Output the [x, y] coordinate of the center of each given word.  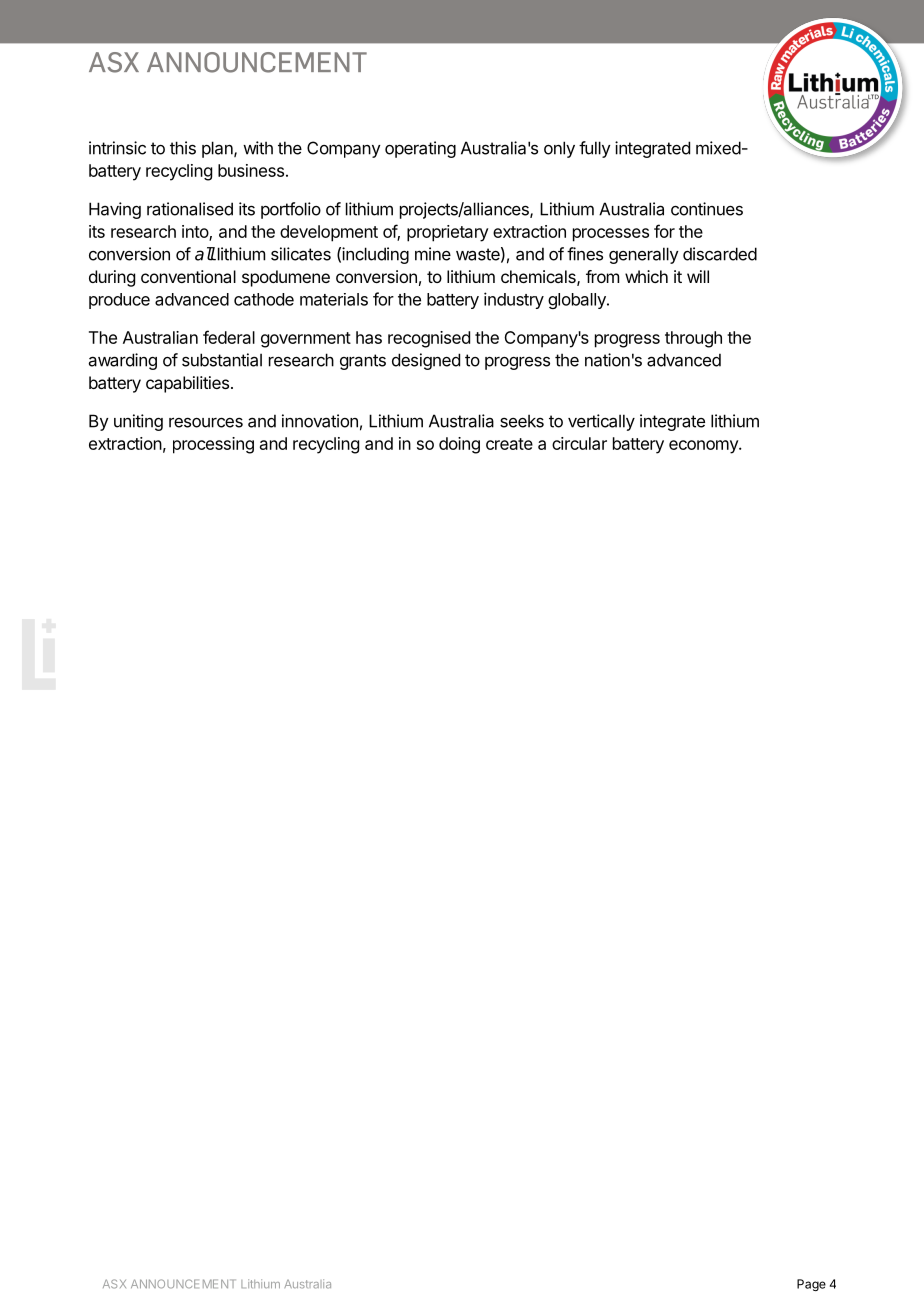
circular [579, 443]
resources [206, 422]
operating [420, 149]
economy [704, 447]
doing [459, 445]
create [509, 444]
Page [811, 1285]
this [183, 148]
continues [707, 209]
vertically [601, 422]
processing [213, 445]
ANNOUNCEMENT [183, 1284]
